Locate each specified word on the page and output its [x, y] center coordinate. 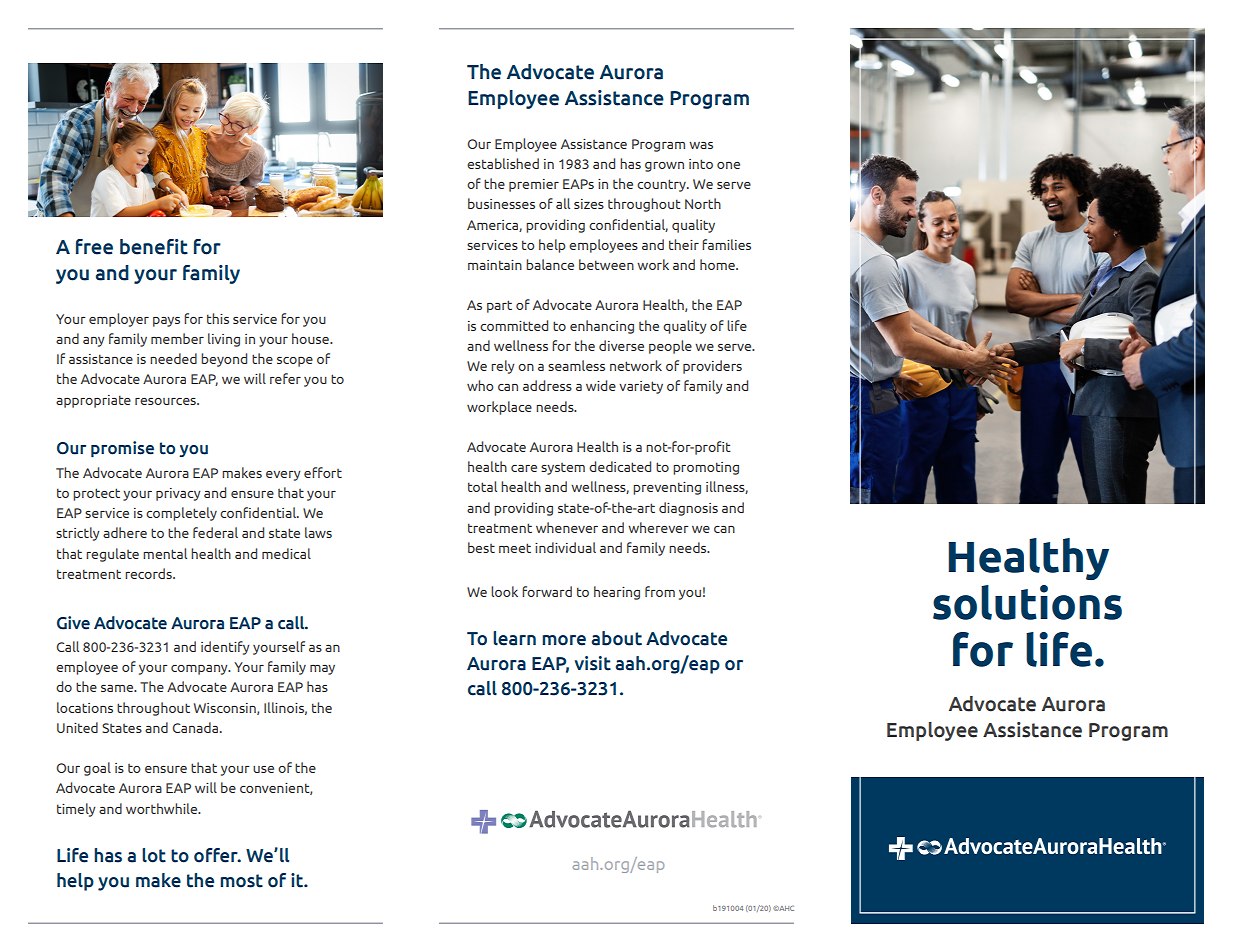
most [241, 881]
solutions [1027, 602]
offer [217, 855]
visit [593, 663]
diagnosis [688, 509]
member [177, 338]
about [616, 638]
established [503, 163]
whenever [567, 527]
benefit [154, 247]
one [728, 165]
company [200, 670]
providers [712, 367]
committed [514, 325]
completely [181, 514]
